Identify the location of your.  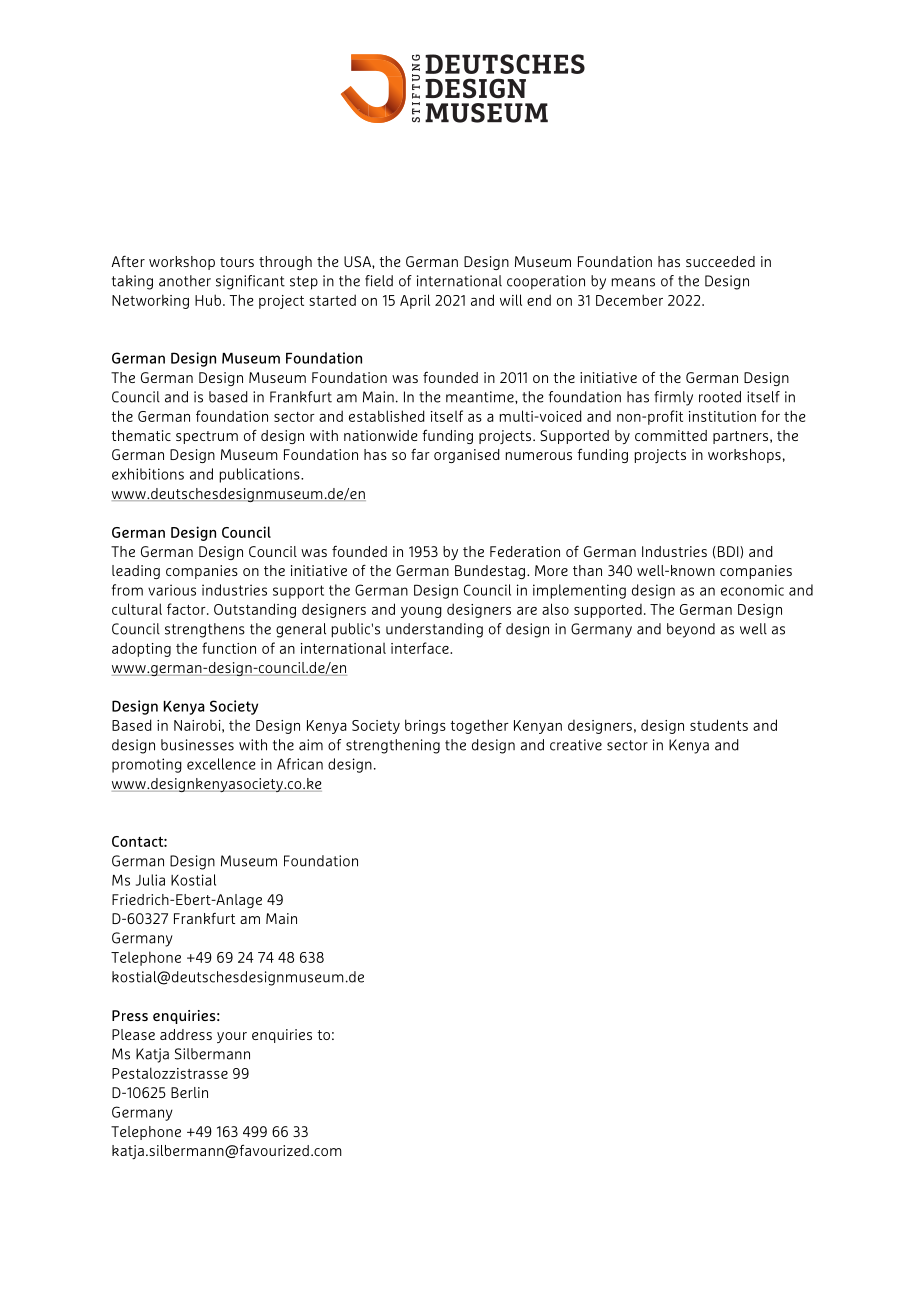
(232, 1037).
